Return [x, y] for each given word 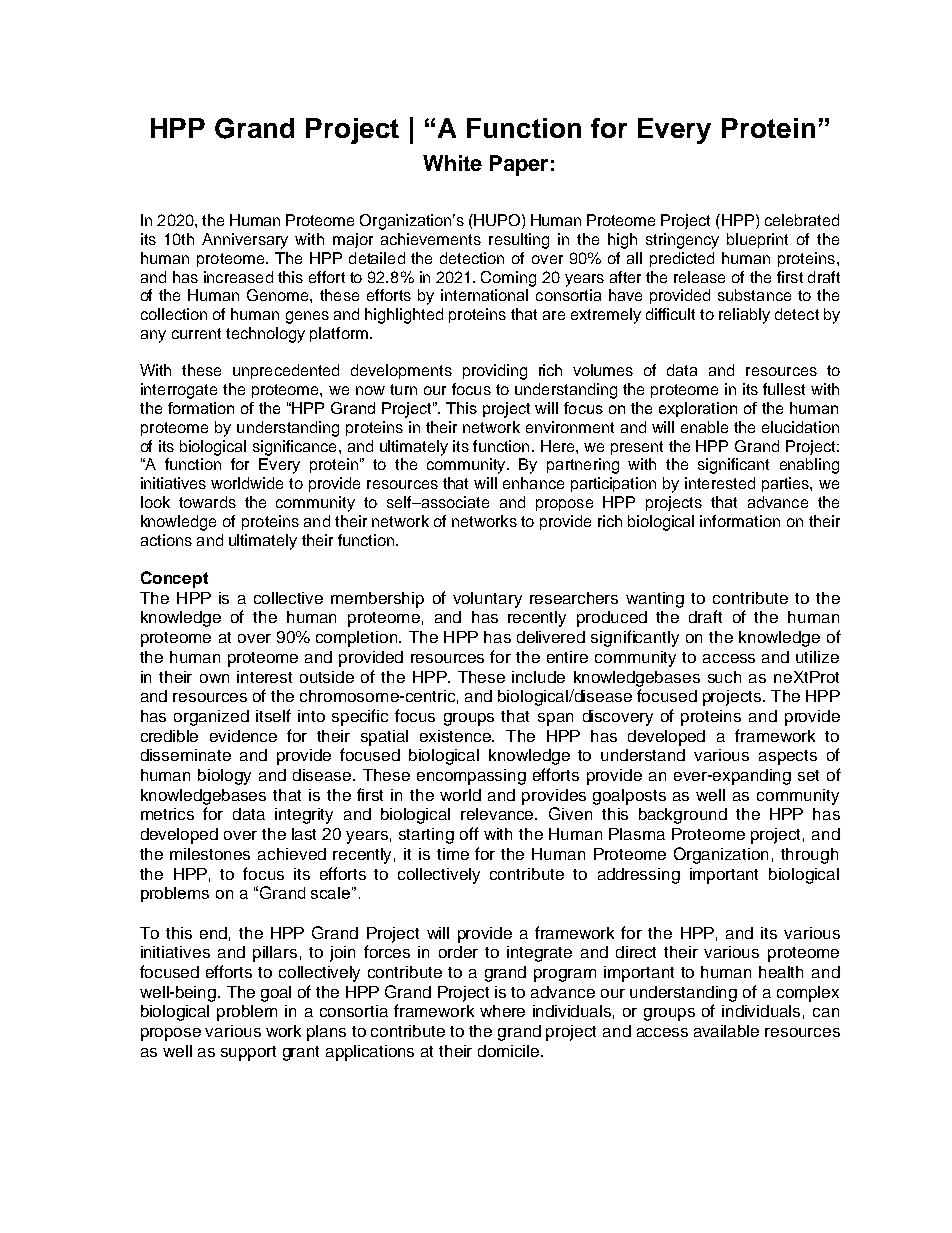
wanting [655, 600]
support [248, 1053]
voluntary [487, 600]
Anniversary [245, 241]
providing [495, 372]
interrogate [179, 391]
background [683, 816]
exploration [698, 409]
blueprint [757, 240]
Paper [519, 165]
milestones [210, 854]
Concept [174, 579]
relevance [499, 814]
